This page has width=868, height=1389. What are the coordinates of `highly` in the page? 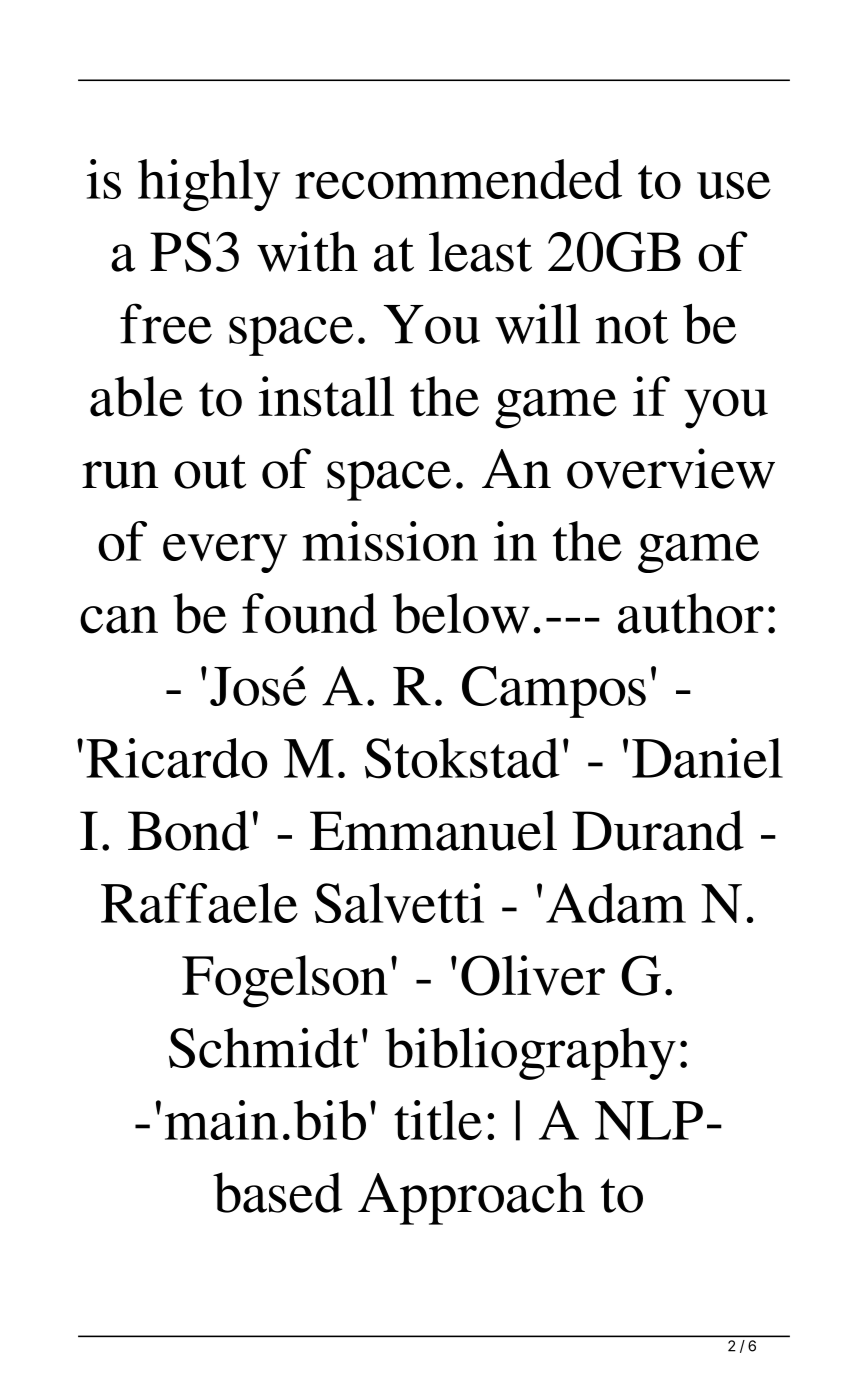 It's located at (209, 185).
